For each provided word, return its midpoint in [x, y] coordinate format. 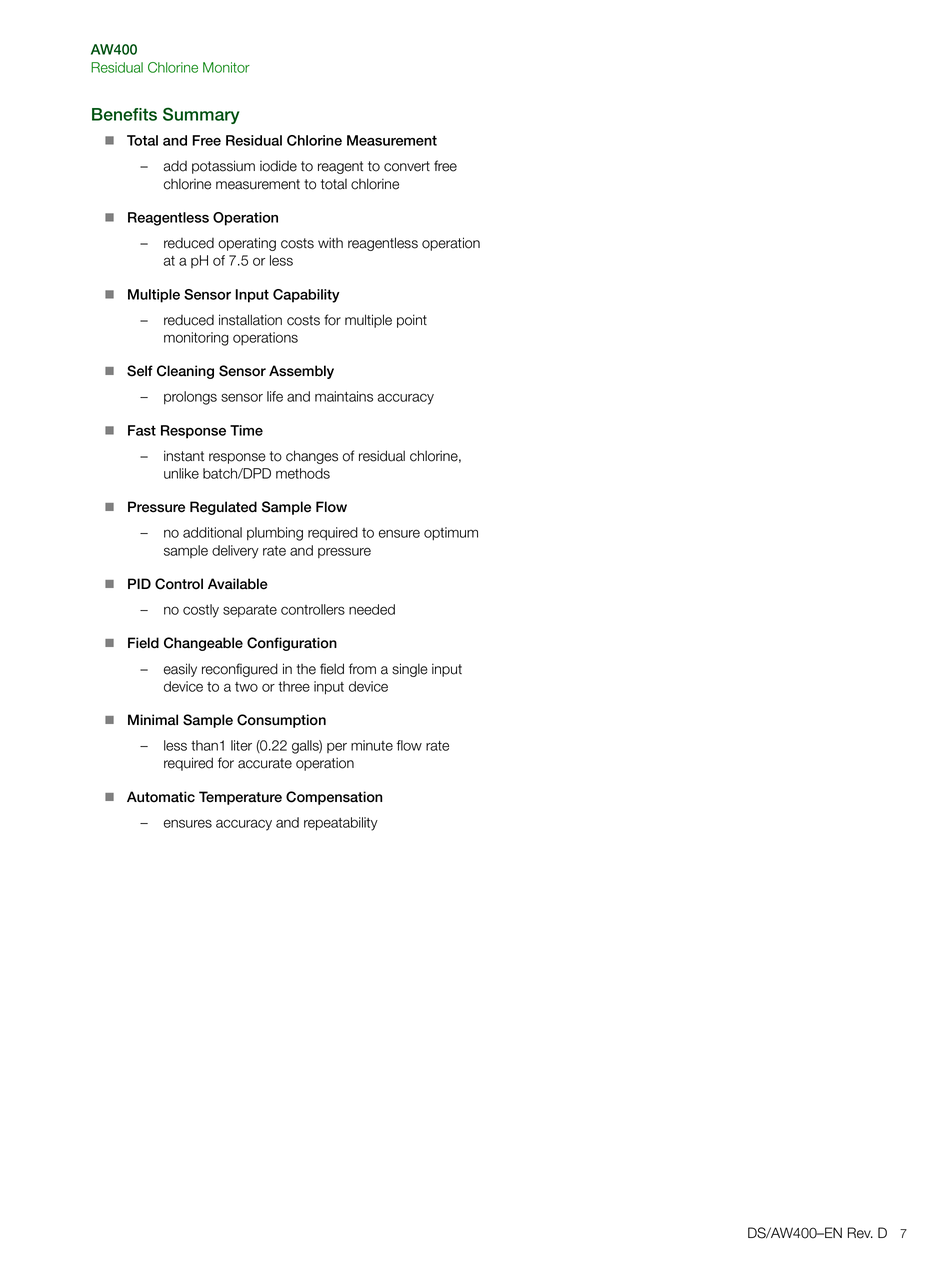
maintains [344, 396]
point [412, 321]
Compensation [334, 798]
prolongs [190, 398]
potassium [223, 167]
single [410, 670]
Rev [860, 1233]
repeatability [341, 824]
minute [372, 745]
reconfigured [240, 670]
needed [372, 609]
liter [241, 745]
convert [407, 166]
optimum [451, 534]
